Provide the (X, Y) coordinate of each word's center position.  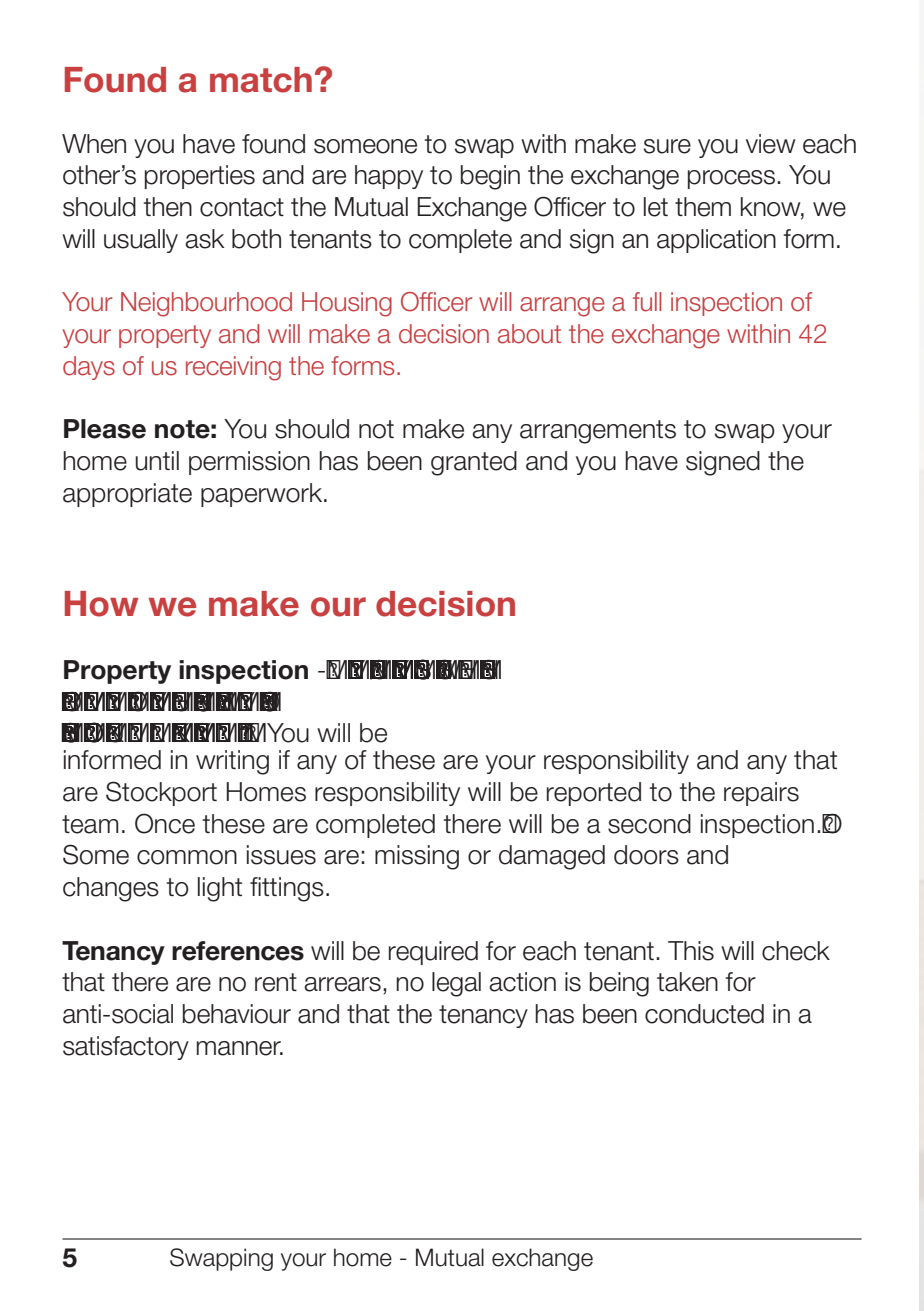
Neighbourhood (206, 304)
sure (667, 146)
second (649, 824)
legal (456, 984)
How (101, 604)
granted (474, 463)
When (94, 144)
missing (417, 857)
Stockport (161, 793)
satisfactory (126, 1048)
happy (389, 177)
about (529, 334)
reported (594, 794)
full (647, 302)
